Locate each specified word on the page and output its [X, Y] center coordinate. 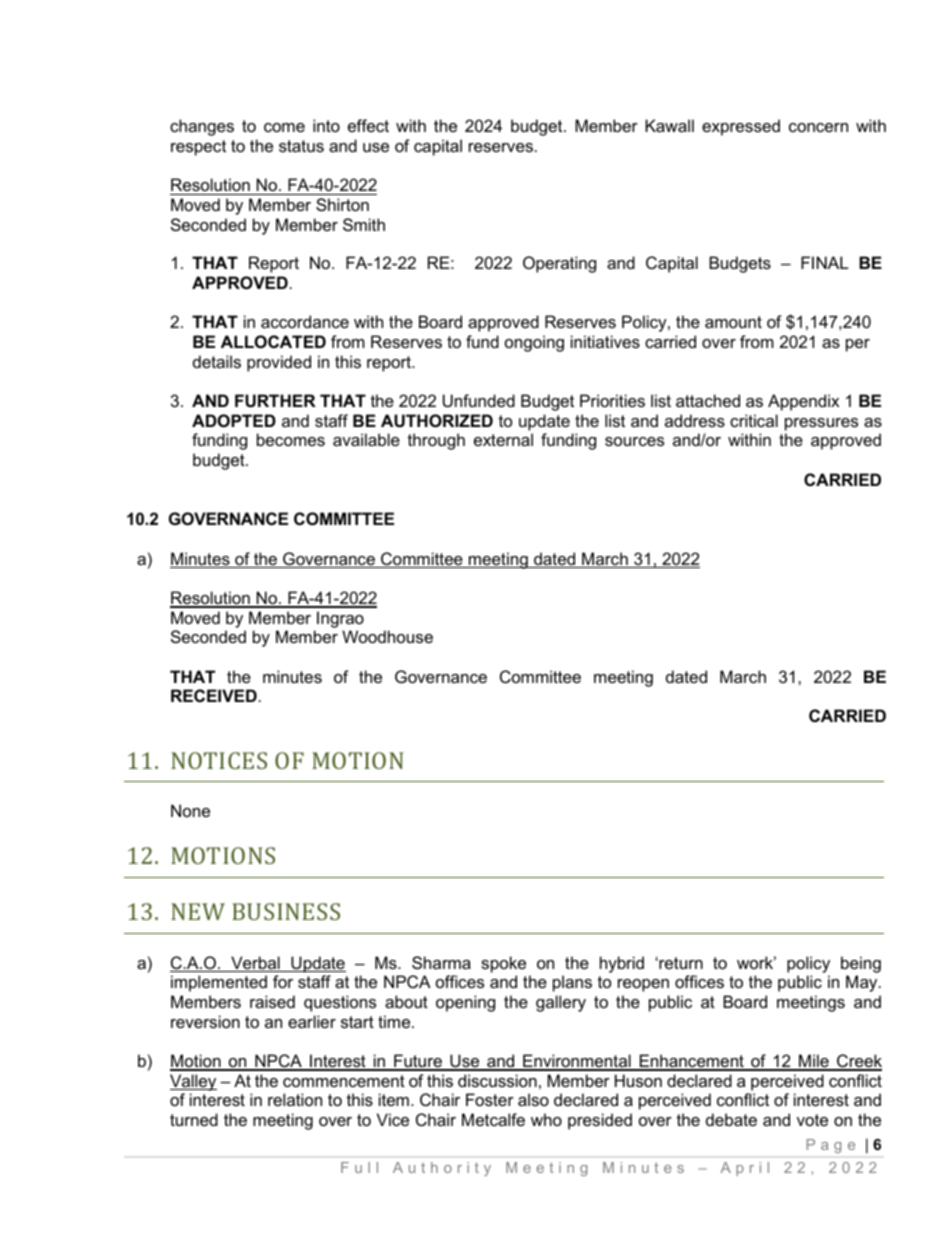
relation [295, 1099]
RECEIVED [214, 695]
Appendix [803, 402]
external [503, 439]
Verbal [255, 964]
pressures [821, 424]
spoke [503, 964]
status [301, 146]
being [861, 964]
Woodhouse [387, 636]
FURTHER [275, 400]
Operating [559, 264]
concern [818, 127]
